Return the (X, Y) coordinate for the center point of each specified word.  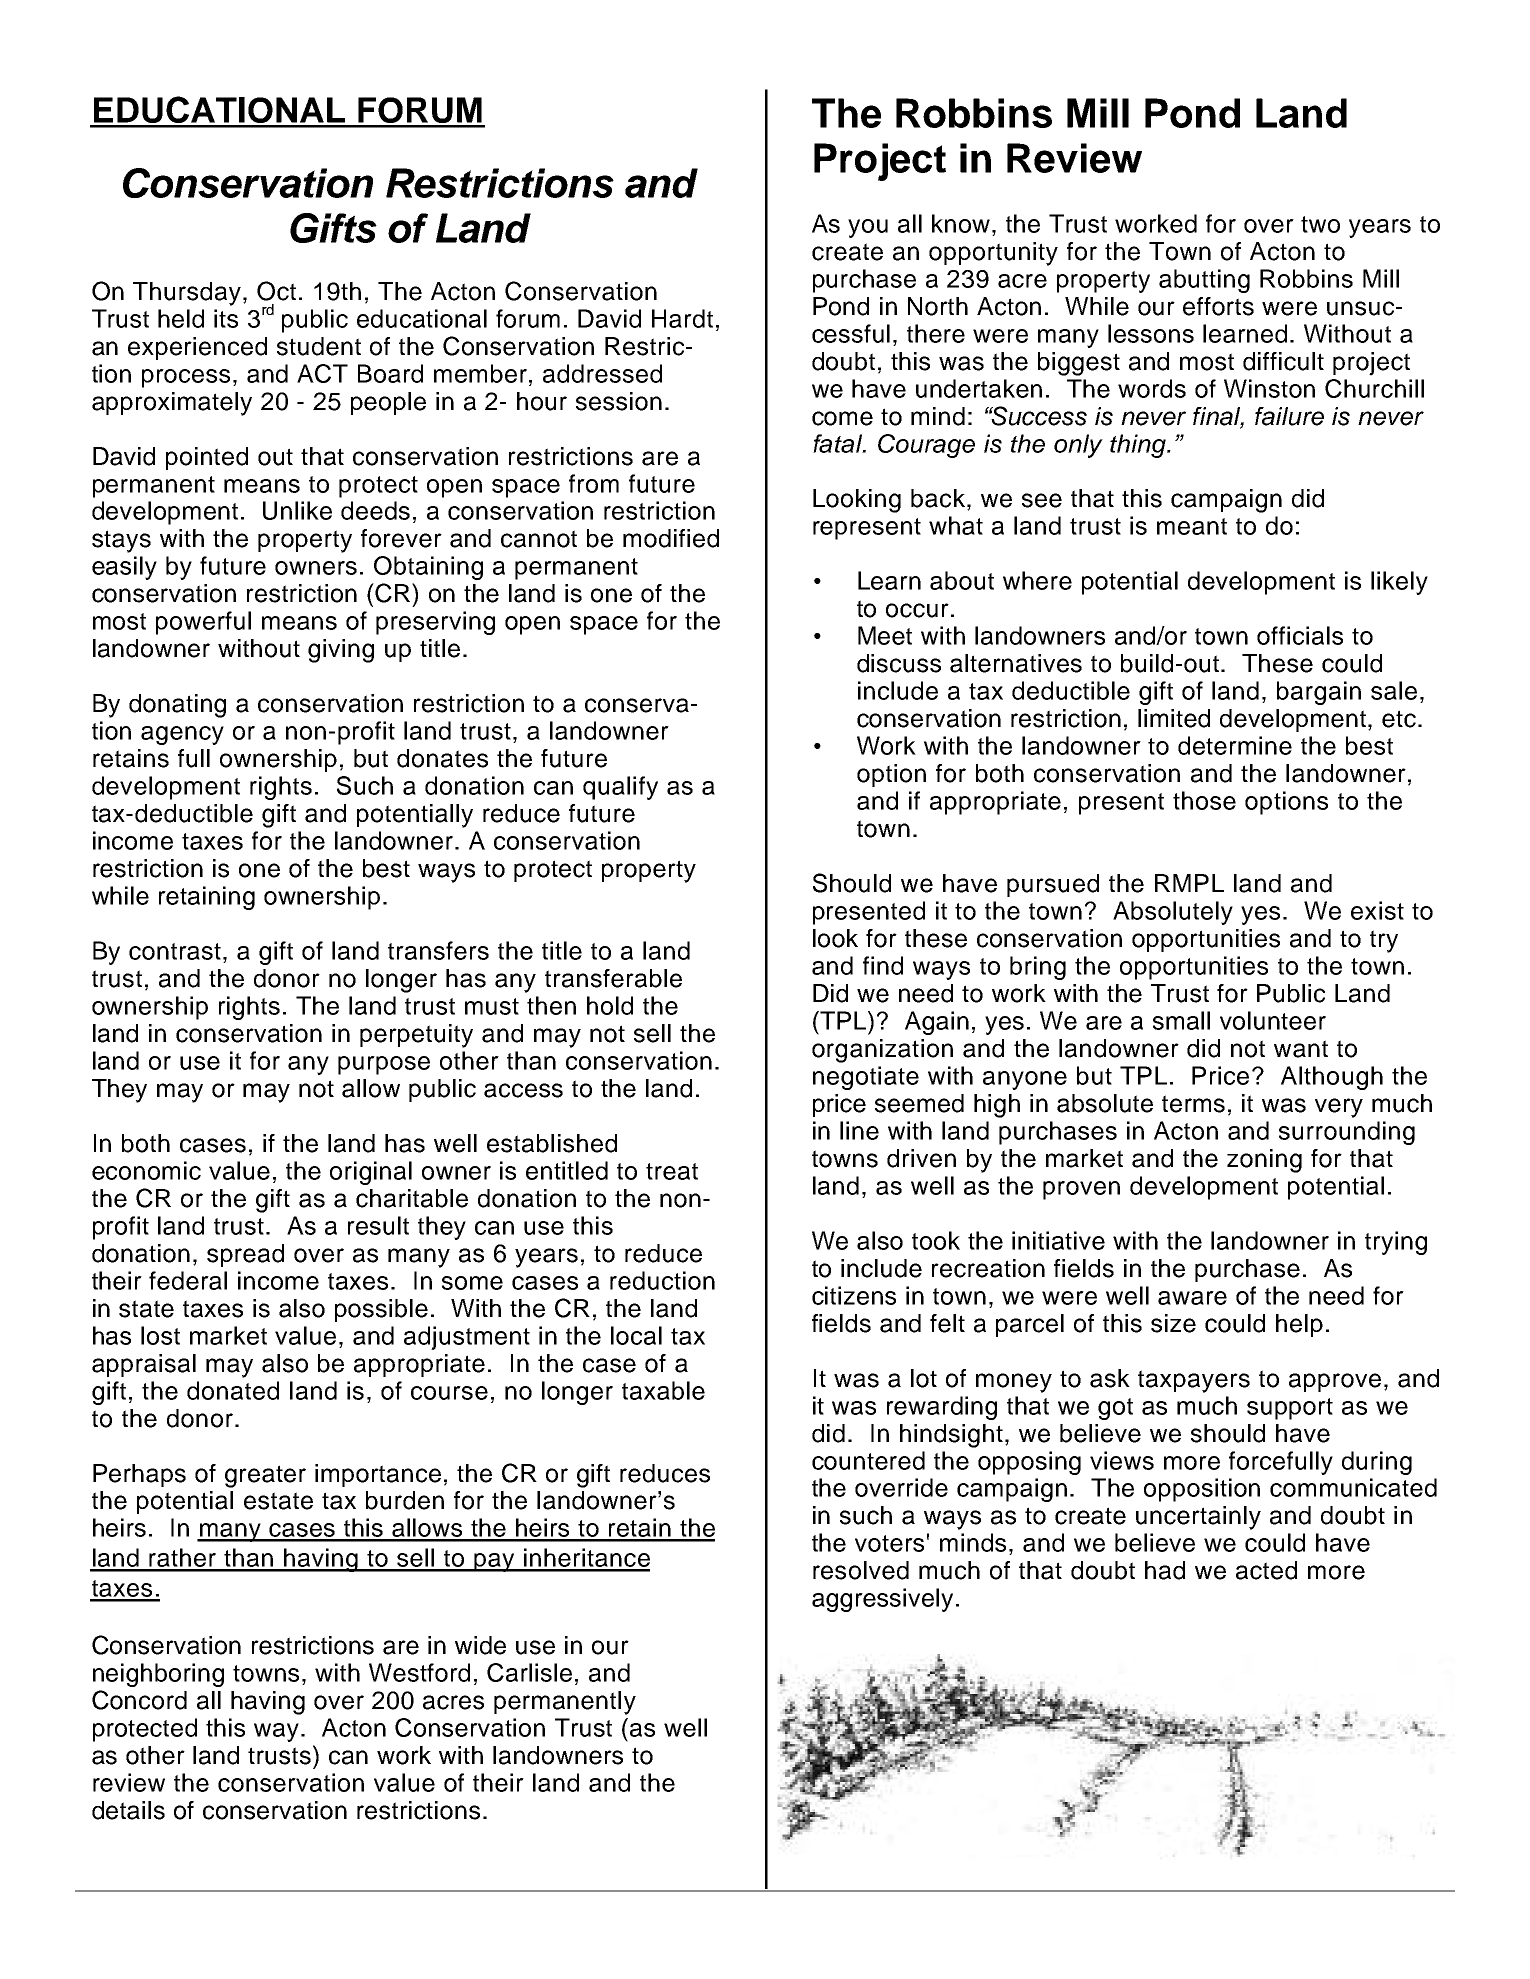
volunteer (1273, 1020)
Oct (276, 291)
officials (1300, 635)
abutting (1204, 281)
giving (341, 651)
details (128, 1810)
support (1290, 1409)
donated (233, 1390)
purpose (384, 1065)
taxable (663, 1390)
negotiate (866, 1078)
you (868, 228)
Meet (885, 635)
